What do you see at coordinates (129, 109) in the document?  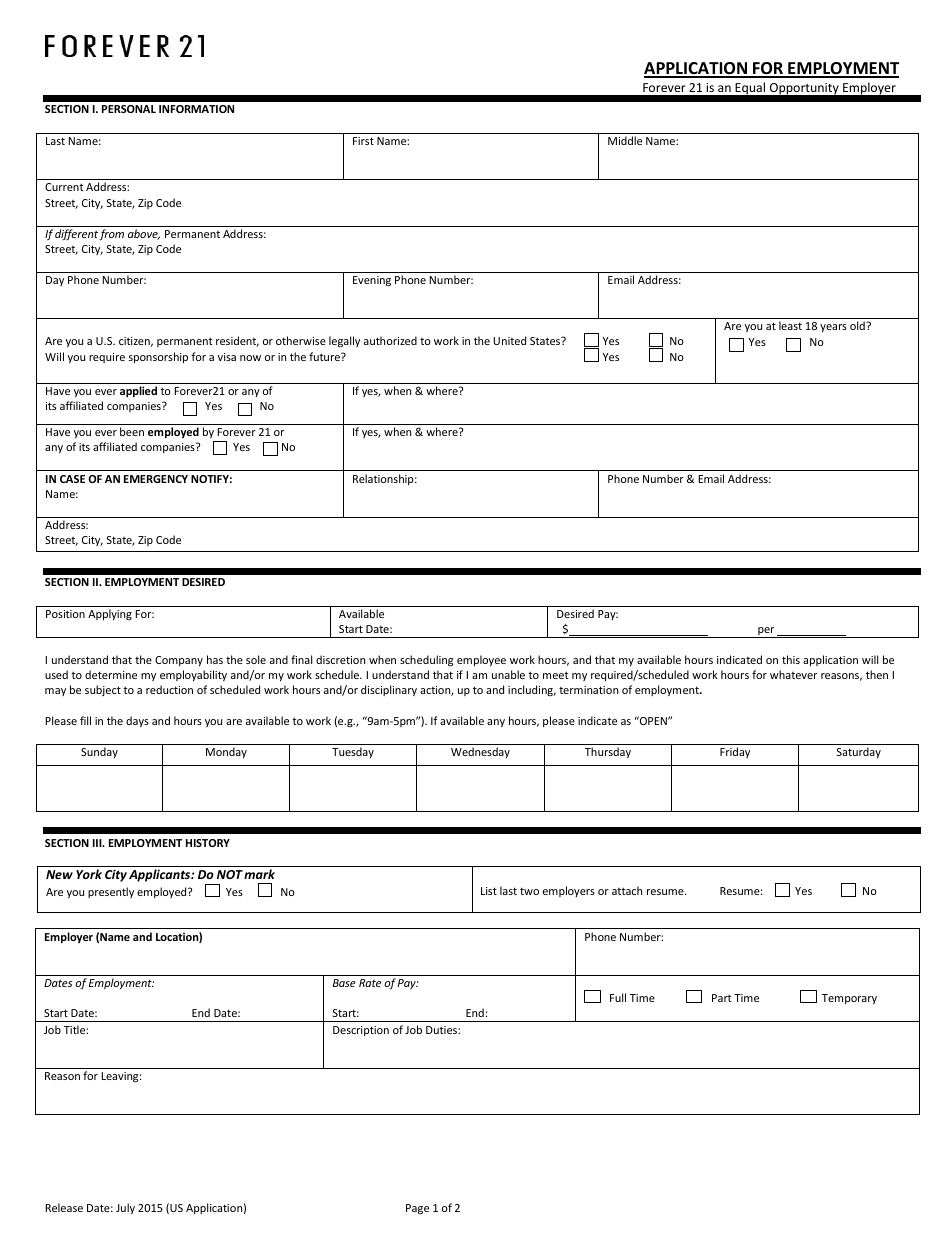 I see `PERSONAL` at bounding box center [129, 109].
